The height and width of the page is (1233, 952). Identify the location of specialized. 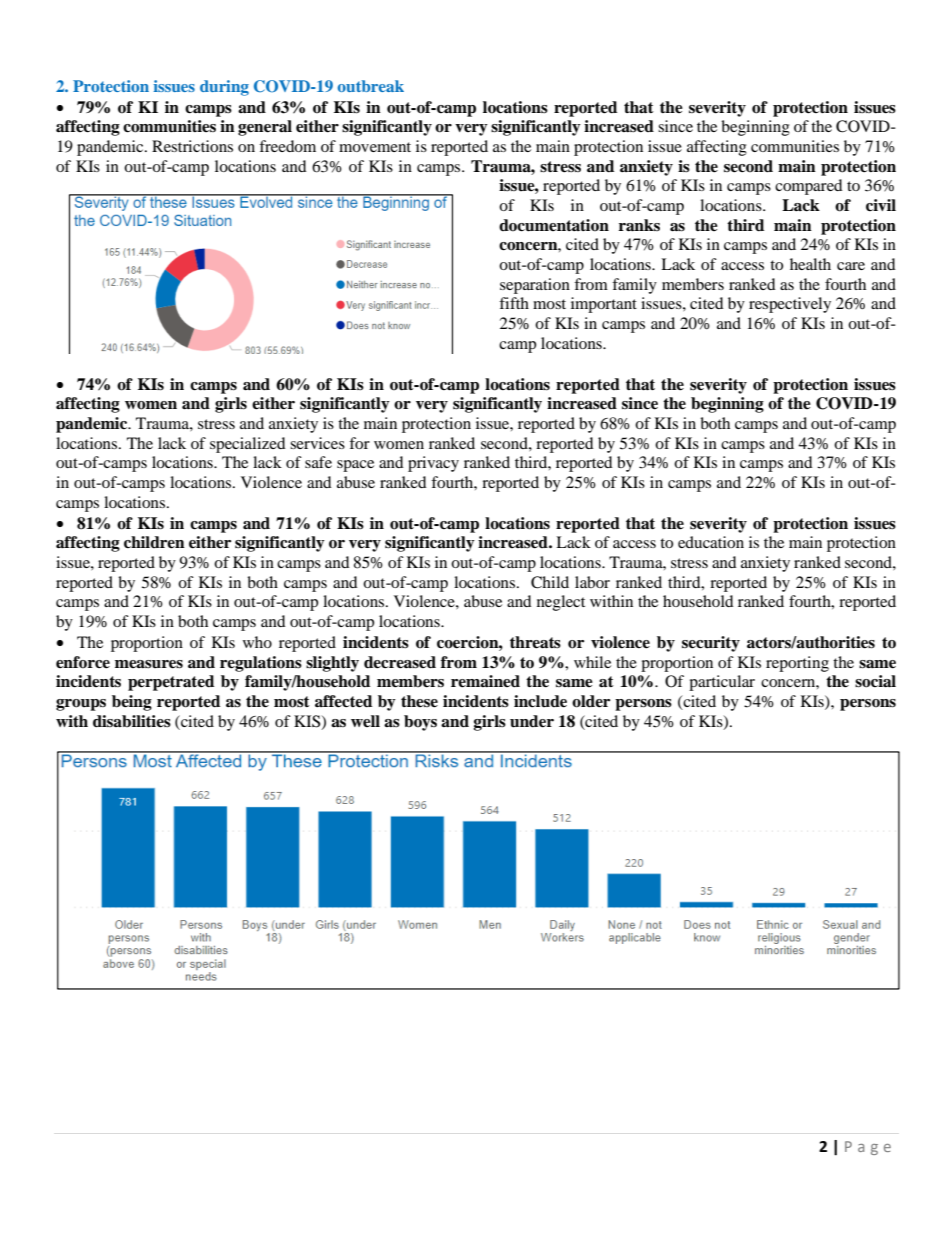
(248, 445).
